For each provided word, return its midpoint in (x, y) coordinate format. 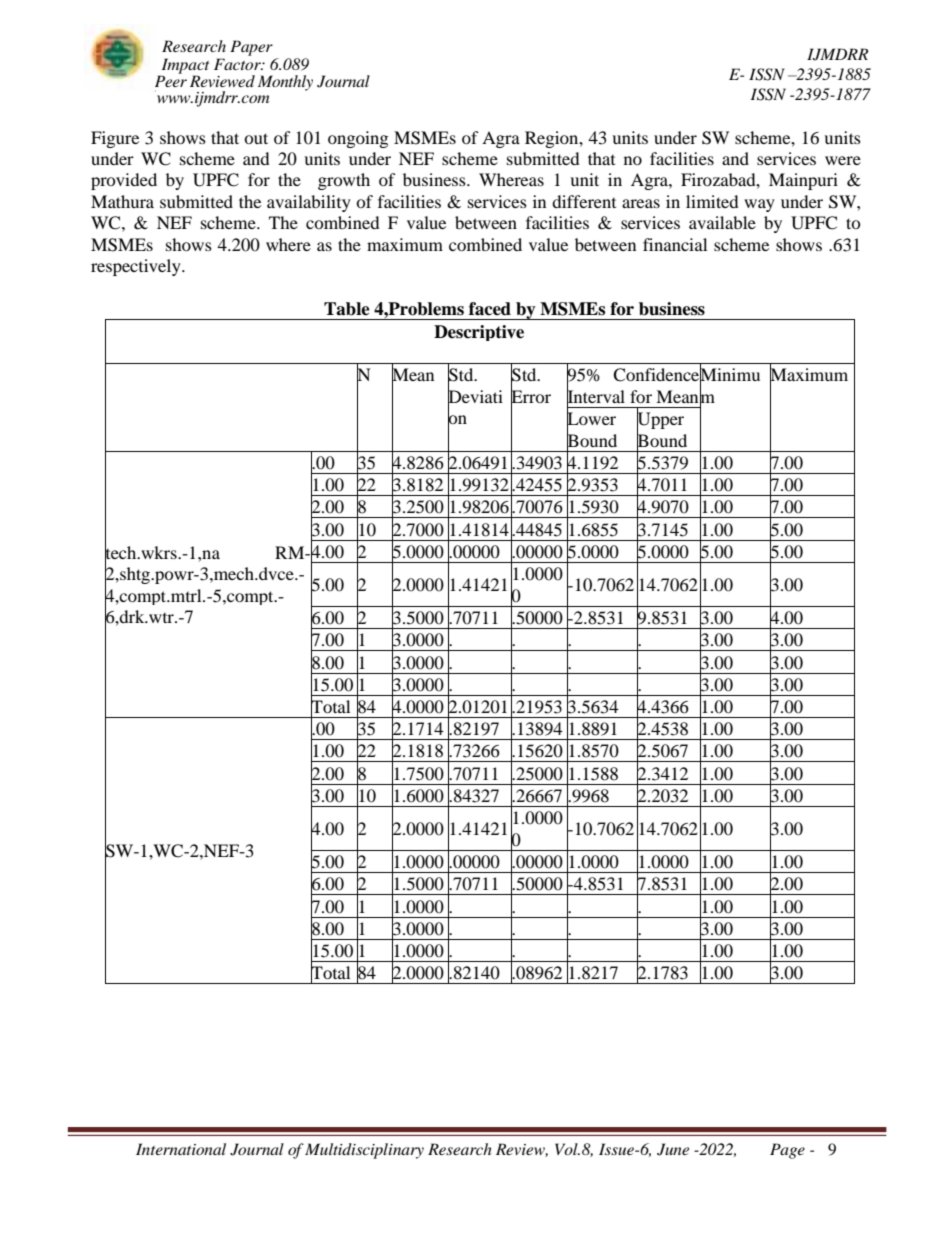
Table (347, 309)
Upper (660, 421)
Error (531, 396)
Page (787, 1151)
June (673, 1149)
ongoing (358, 139)
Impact (184, 67)
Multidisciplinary (364, 1151)
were (843, 160)
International (181, 1149)
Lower (591, 419)
